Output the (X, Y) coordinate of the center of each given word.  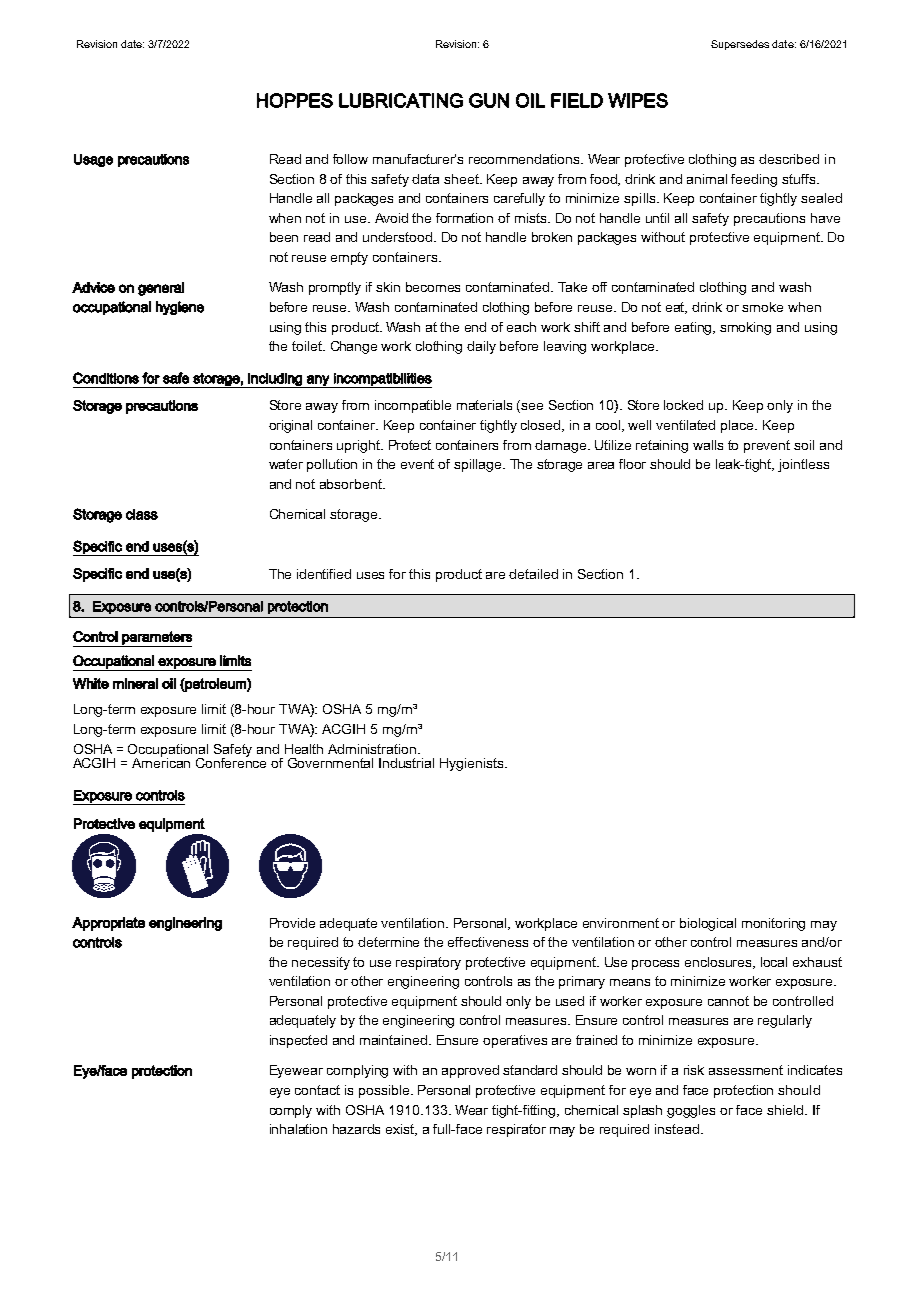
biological (708, 924)
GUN (489, 100)
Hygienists (473, 764)
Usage (93, 160)
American (161, 761)
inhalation (298, 1129)
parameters (156, 639)
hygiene (180, 308)
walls (708, 445)
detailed (533, 574)
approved (470, 1071)
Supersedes (740, 45)
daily (481, 347)
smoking (745, 328)
